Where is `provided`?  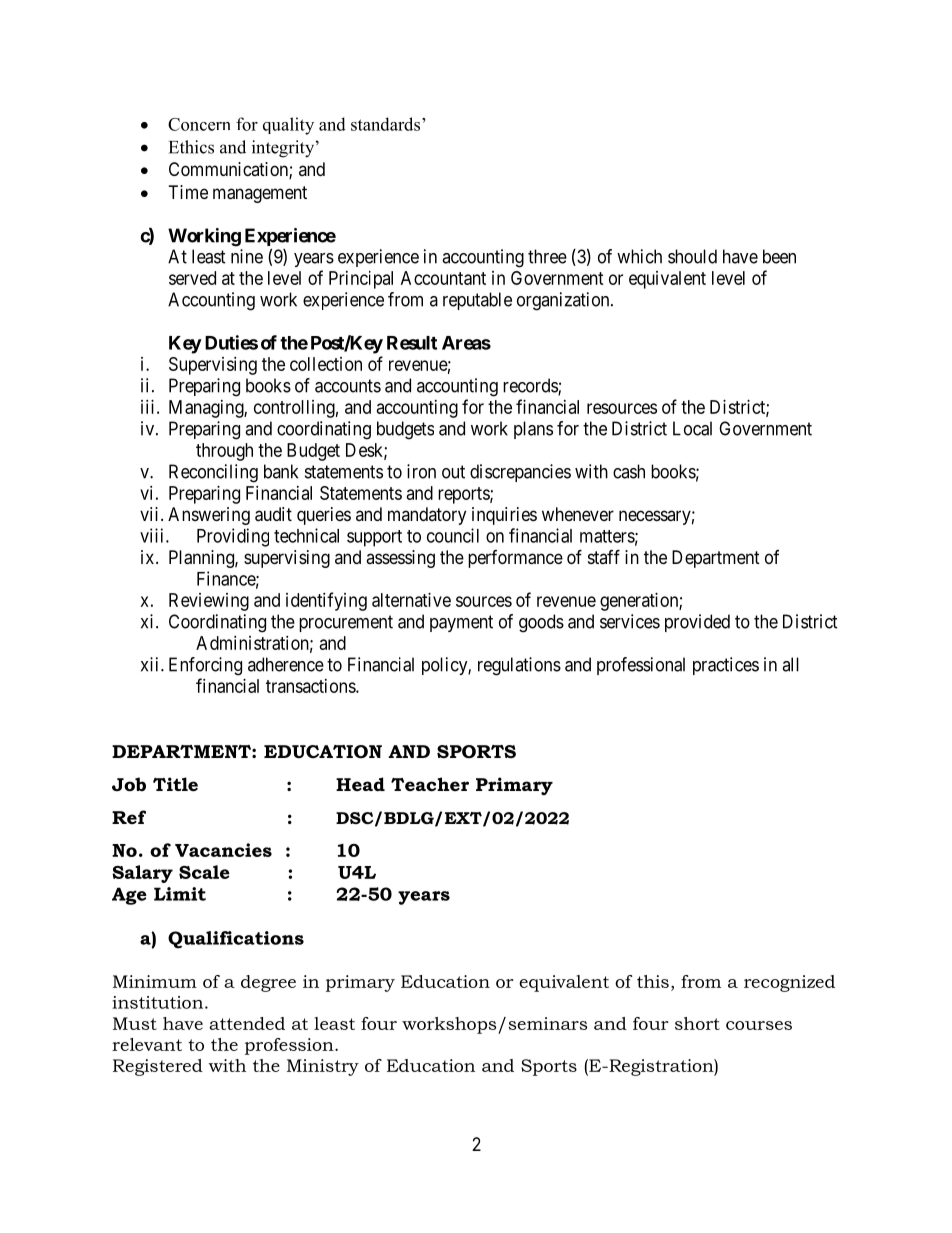 provided is located at coordinates (697, 623).
